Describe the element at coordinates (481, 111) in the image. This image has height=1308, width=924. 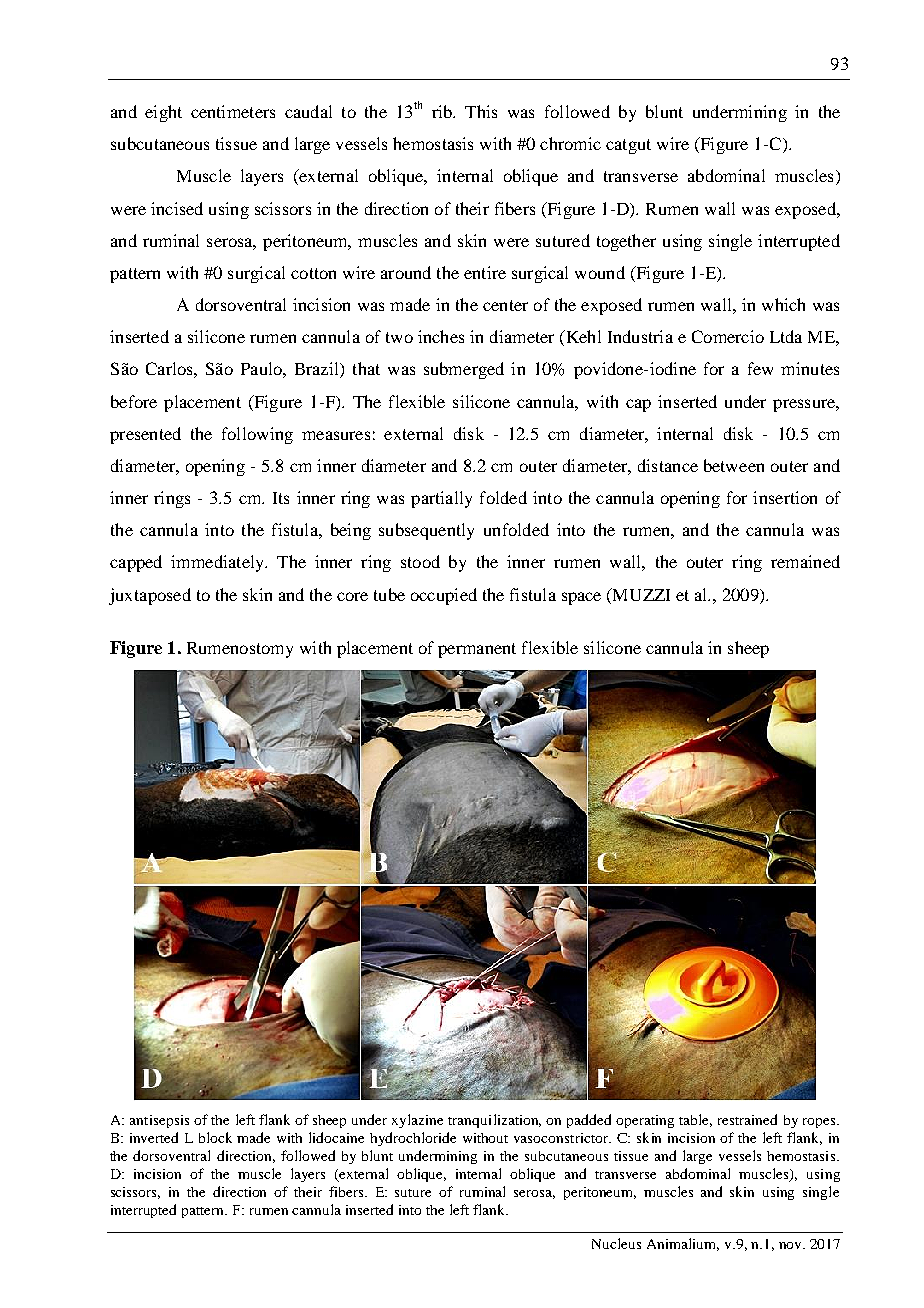
I see `This` at that location.
